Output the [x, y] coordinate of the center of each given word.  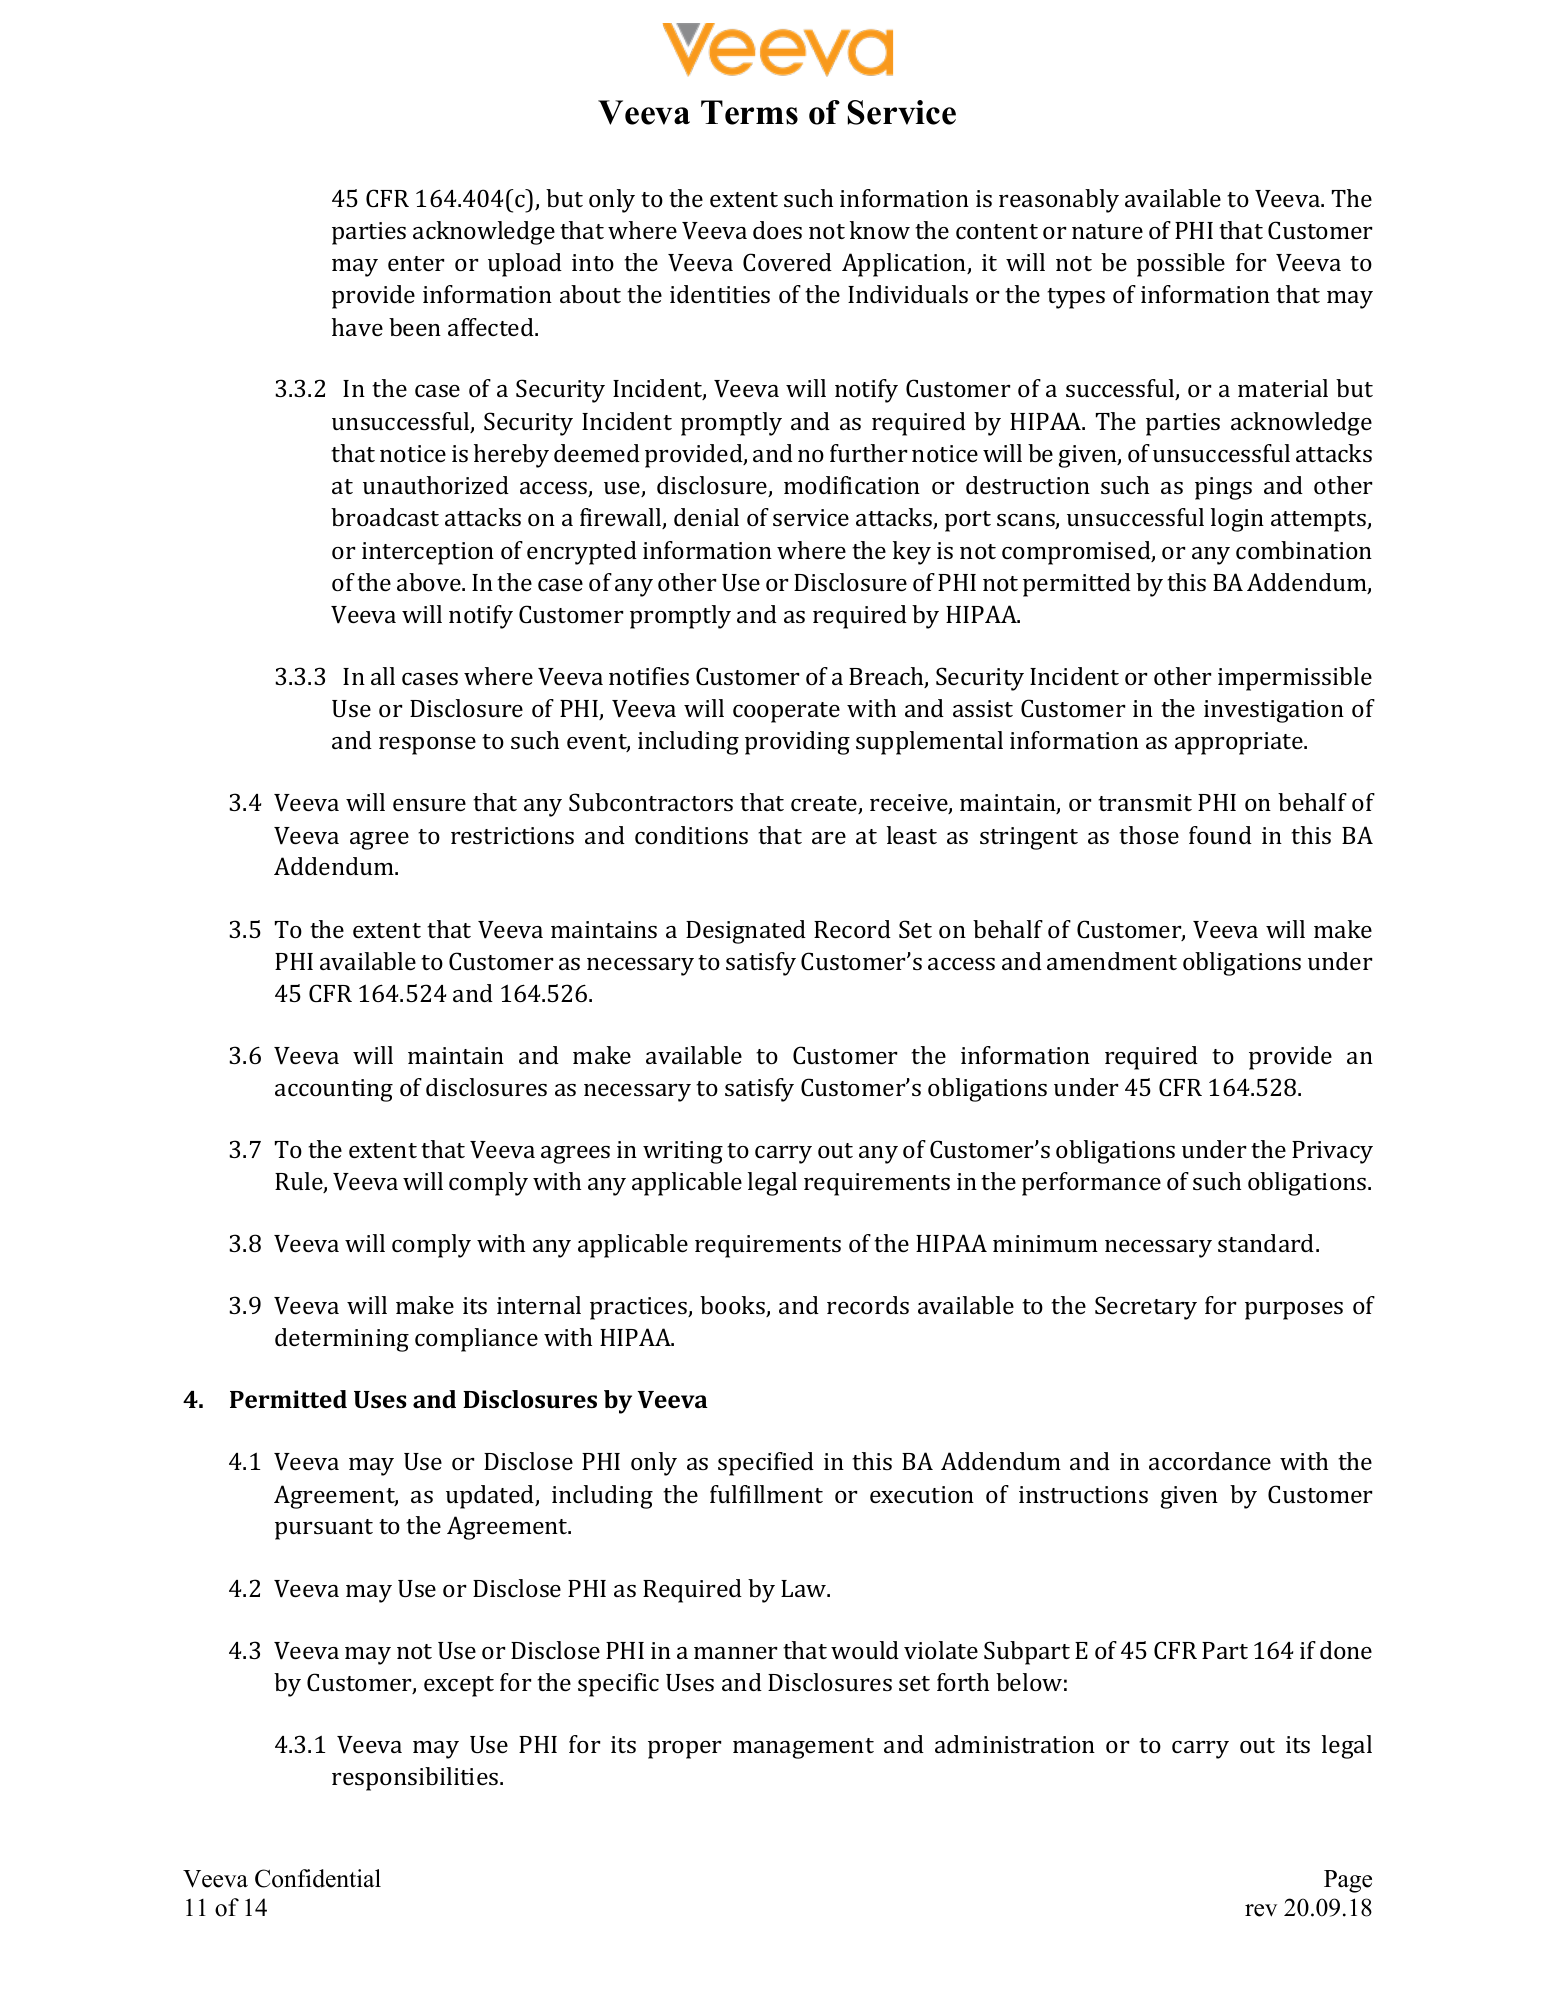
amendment [1112, 961]
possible [1181, 265]
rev [1261, 1910]
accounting [334, 1090]
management [803, 1748]
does [777, 230]
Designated [746, 932]
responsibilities [416, 1779]
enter [416, 263]
